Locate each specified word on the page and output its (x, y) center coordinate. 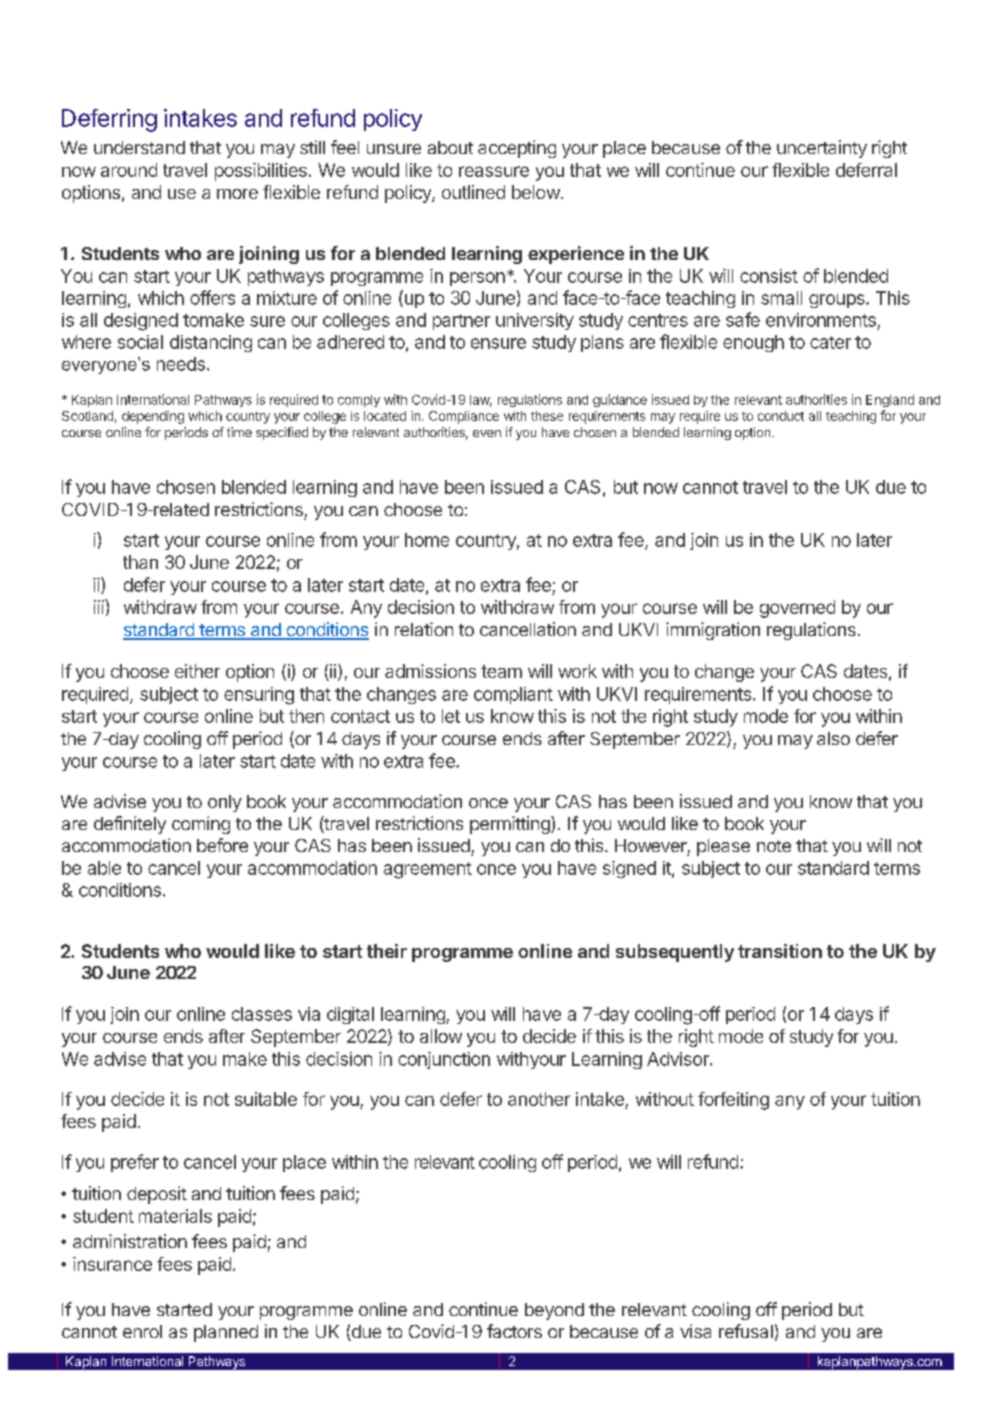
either (197, 671)
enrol (142, 1331)
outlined (473, 192)
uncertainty (822, 149)
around (129, 170)
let (451, 716)
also (833, 738)
